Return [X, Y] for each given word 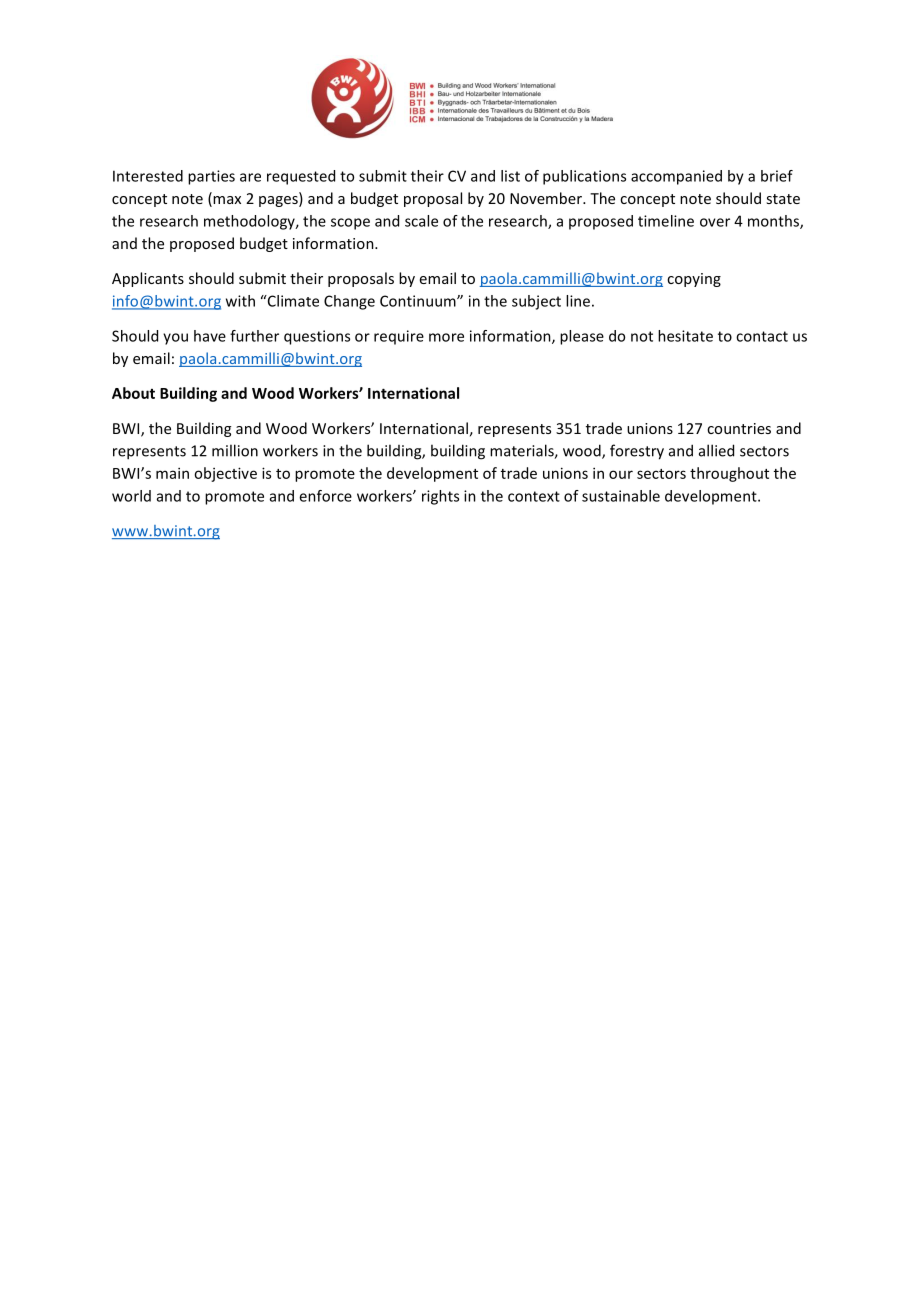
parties [211, 177]
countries [739, 428]
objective [225, 474]
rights [440, 497]
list [510, 176]
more [446, 337]
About [133, 393]
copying [694, 280]
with [240, 301]
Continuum [419, 301]
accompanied [676, 177]
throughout [729, 474]
